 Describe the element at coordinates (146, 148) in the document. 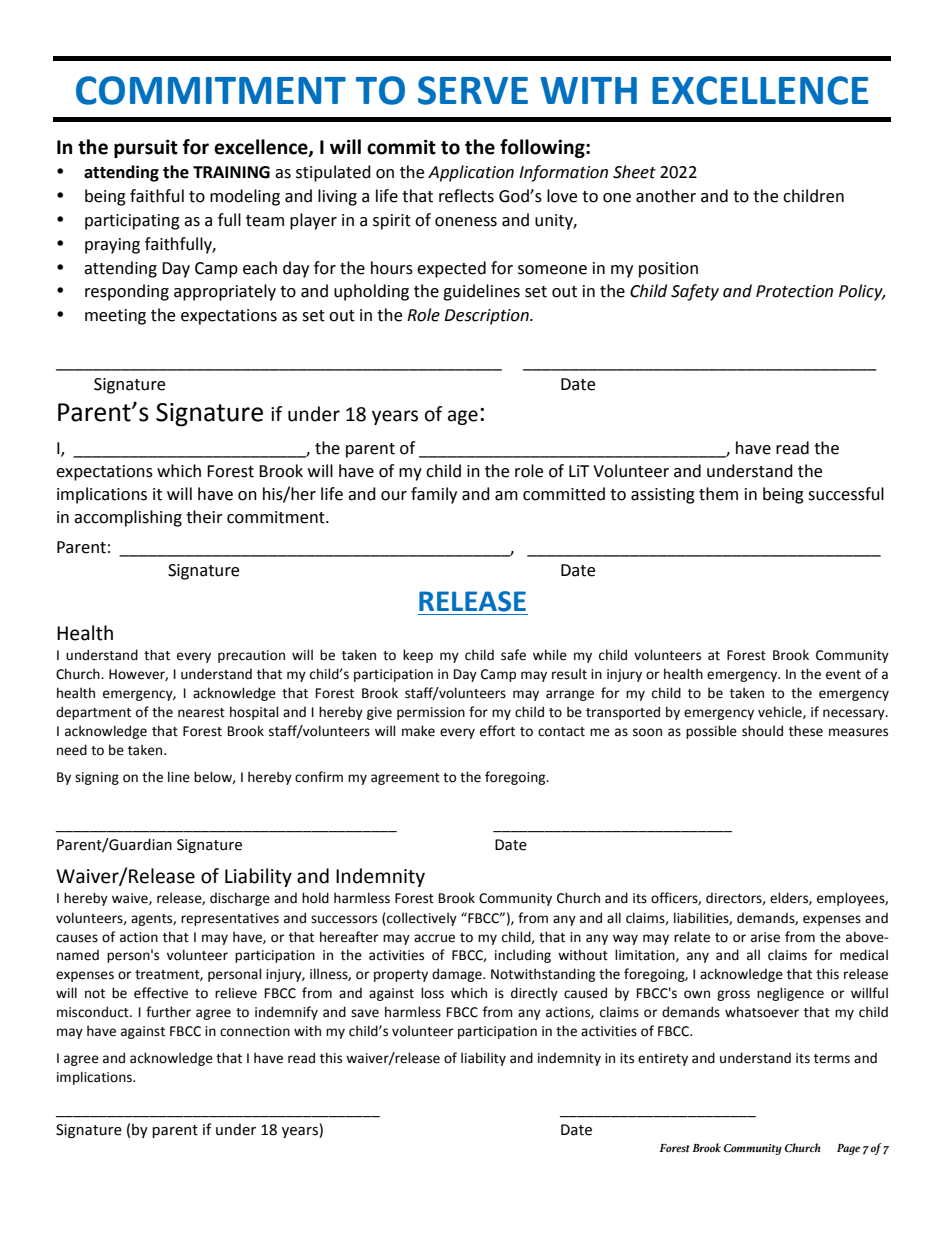

I see `pursuit` at that location.
